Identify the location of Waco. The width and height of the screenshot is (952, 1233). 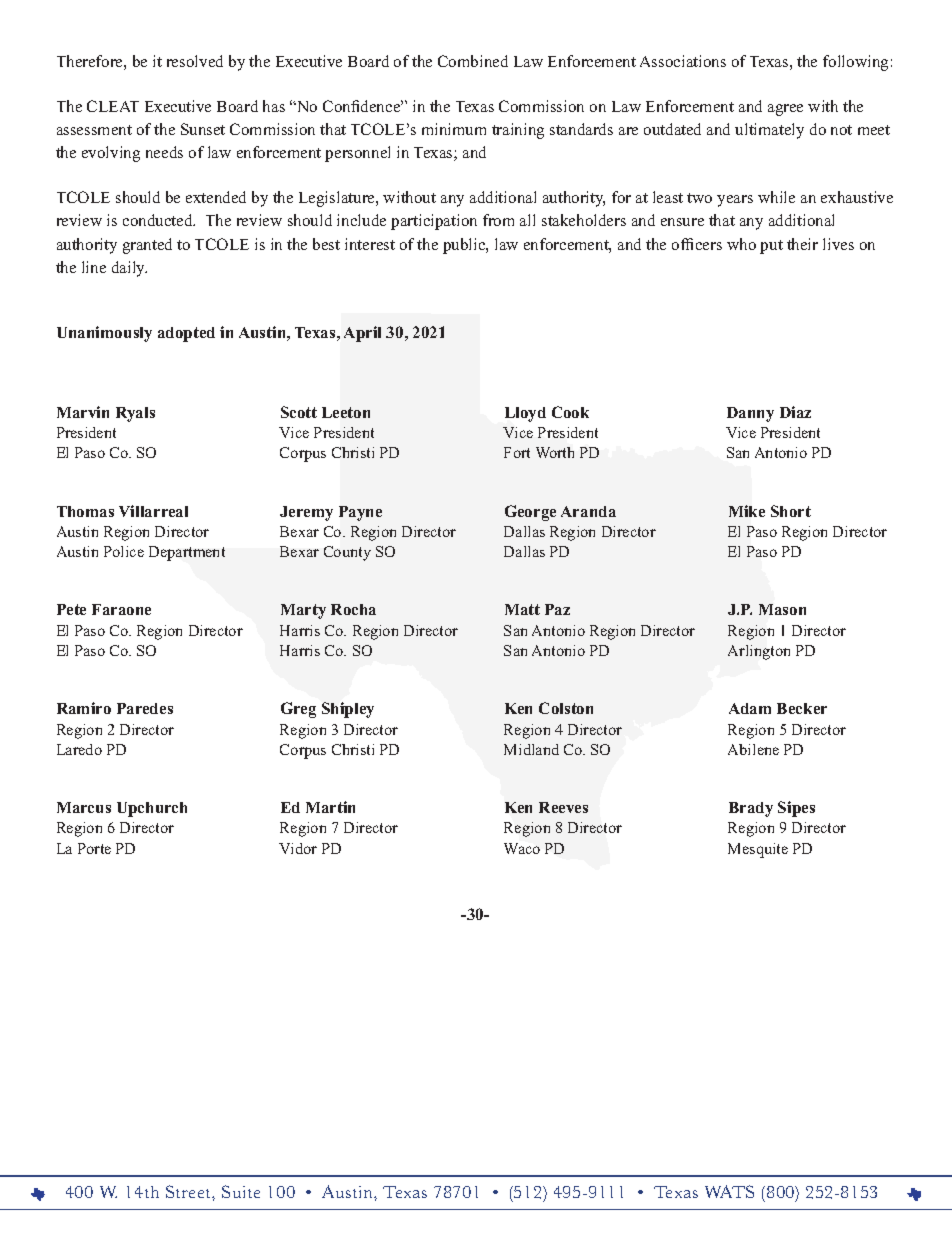
(522, 848).
